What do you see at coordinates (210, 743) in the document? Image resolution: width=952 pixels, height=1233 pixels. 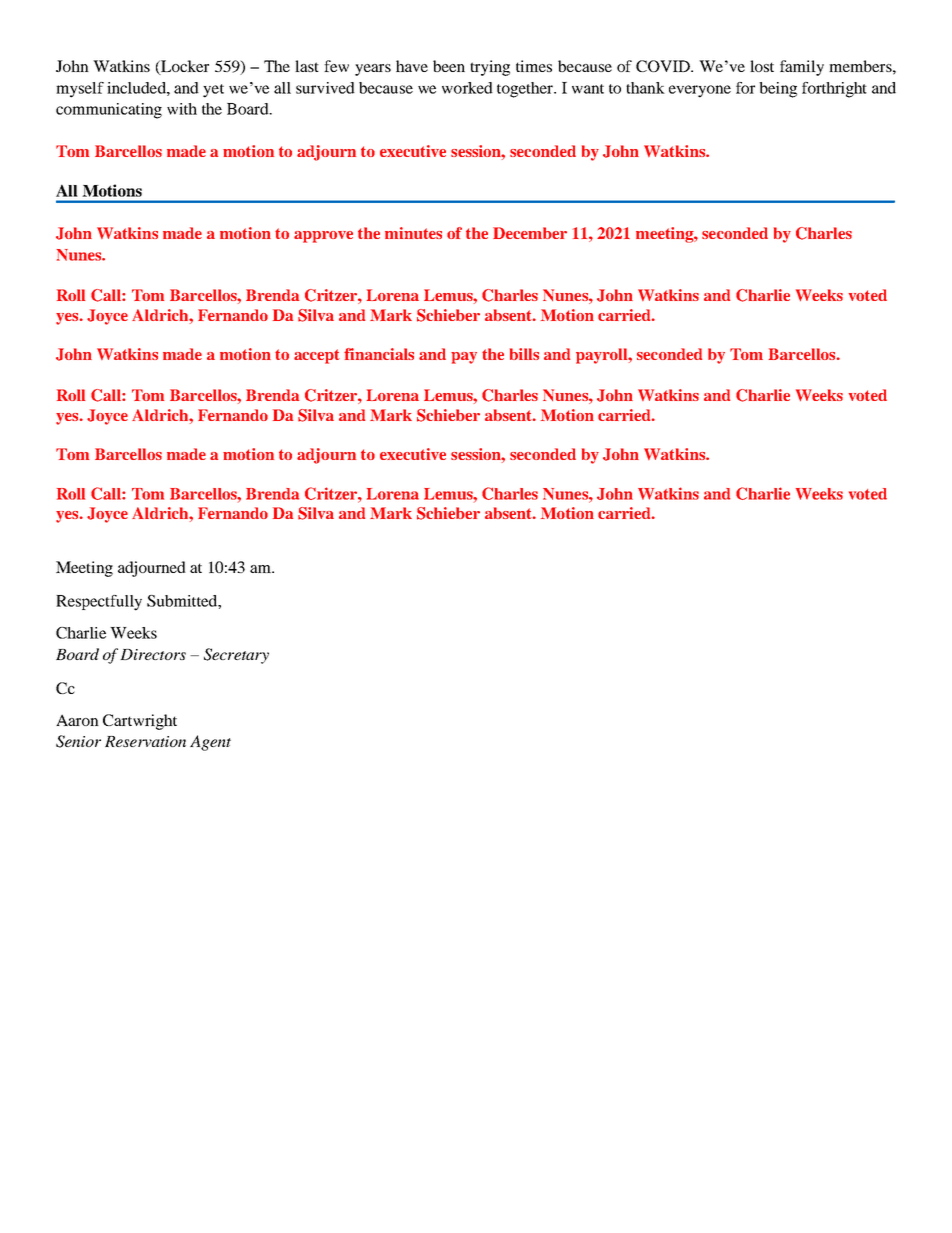 I see `Agent` at bounding box center [210, 743].
